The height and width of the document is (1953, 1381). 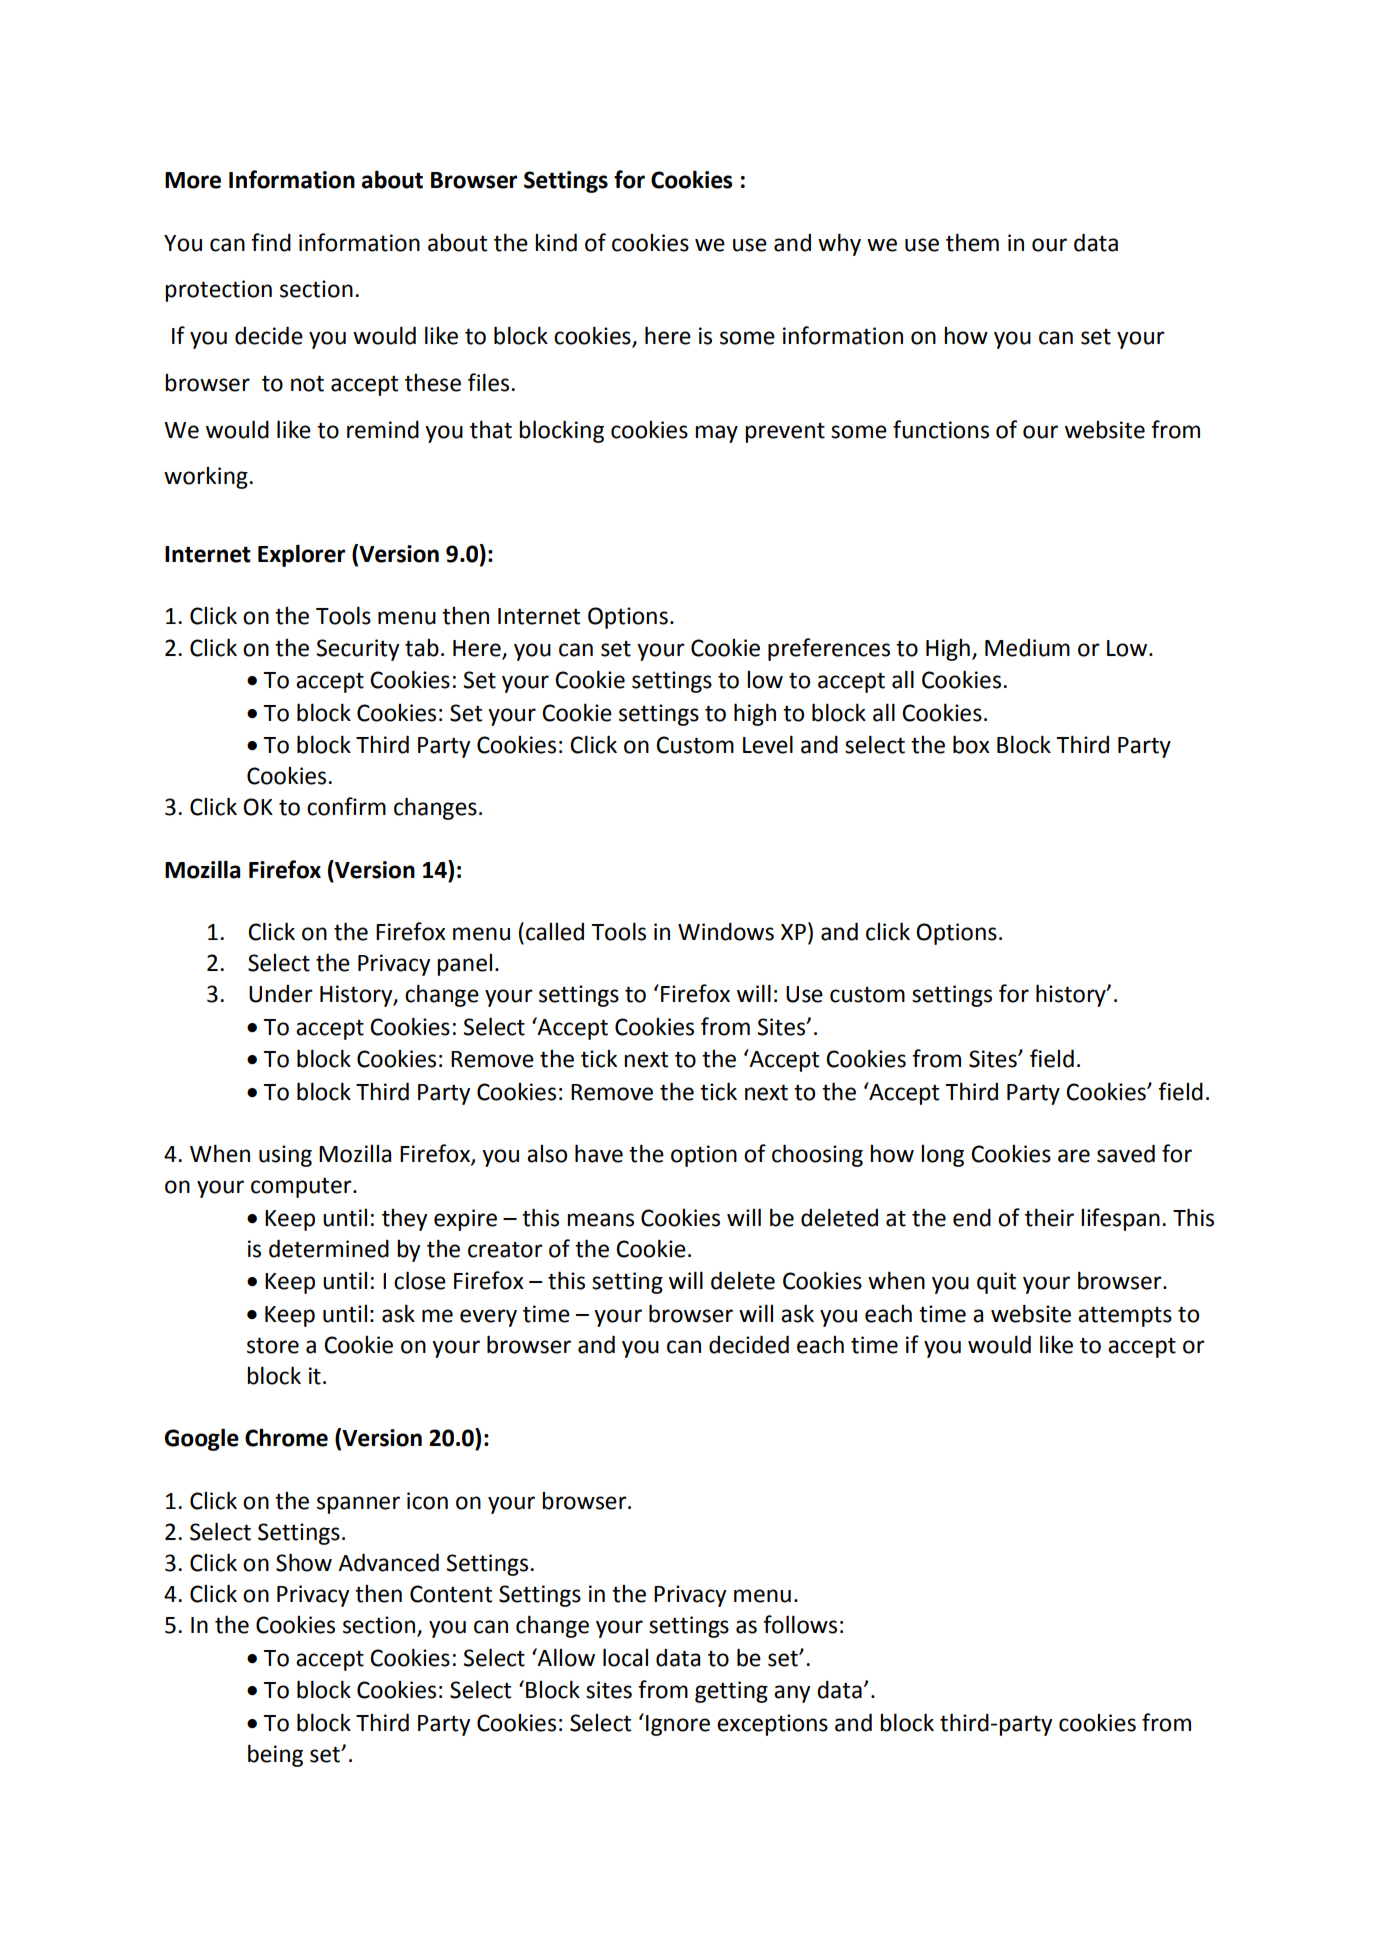 I want to click on them, so click(x=972, y=242).
